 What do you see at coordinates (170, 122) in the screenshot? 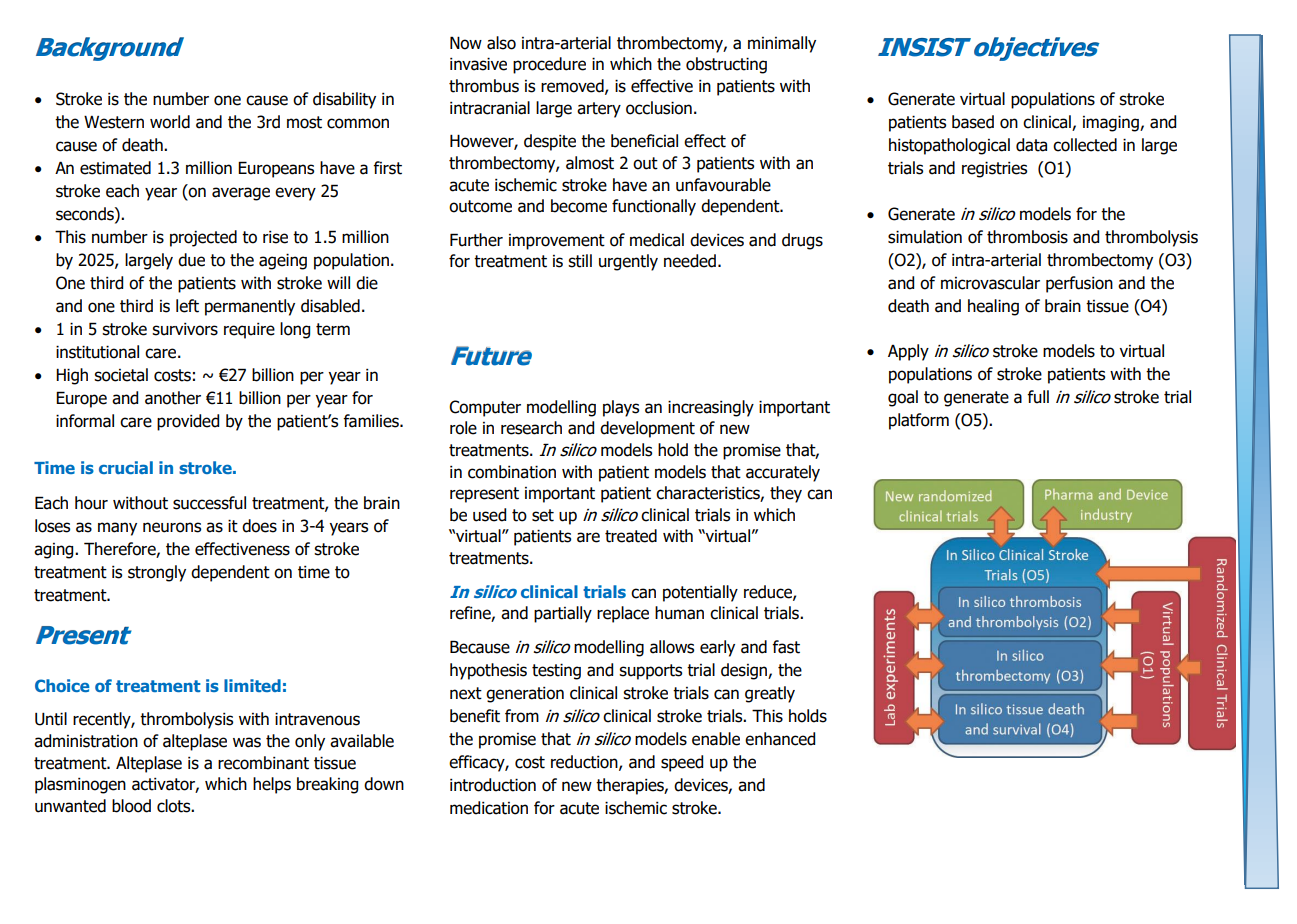
I see `world` at bounding box center [170, 122].
